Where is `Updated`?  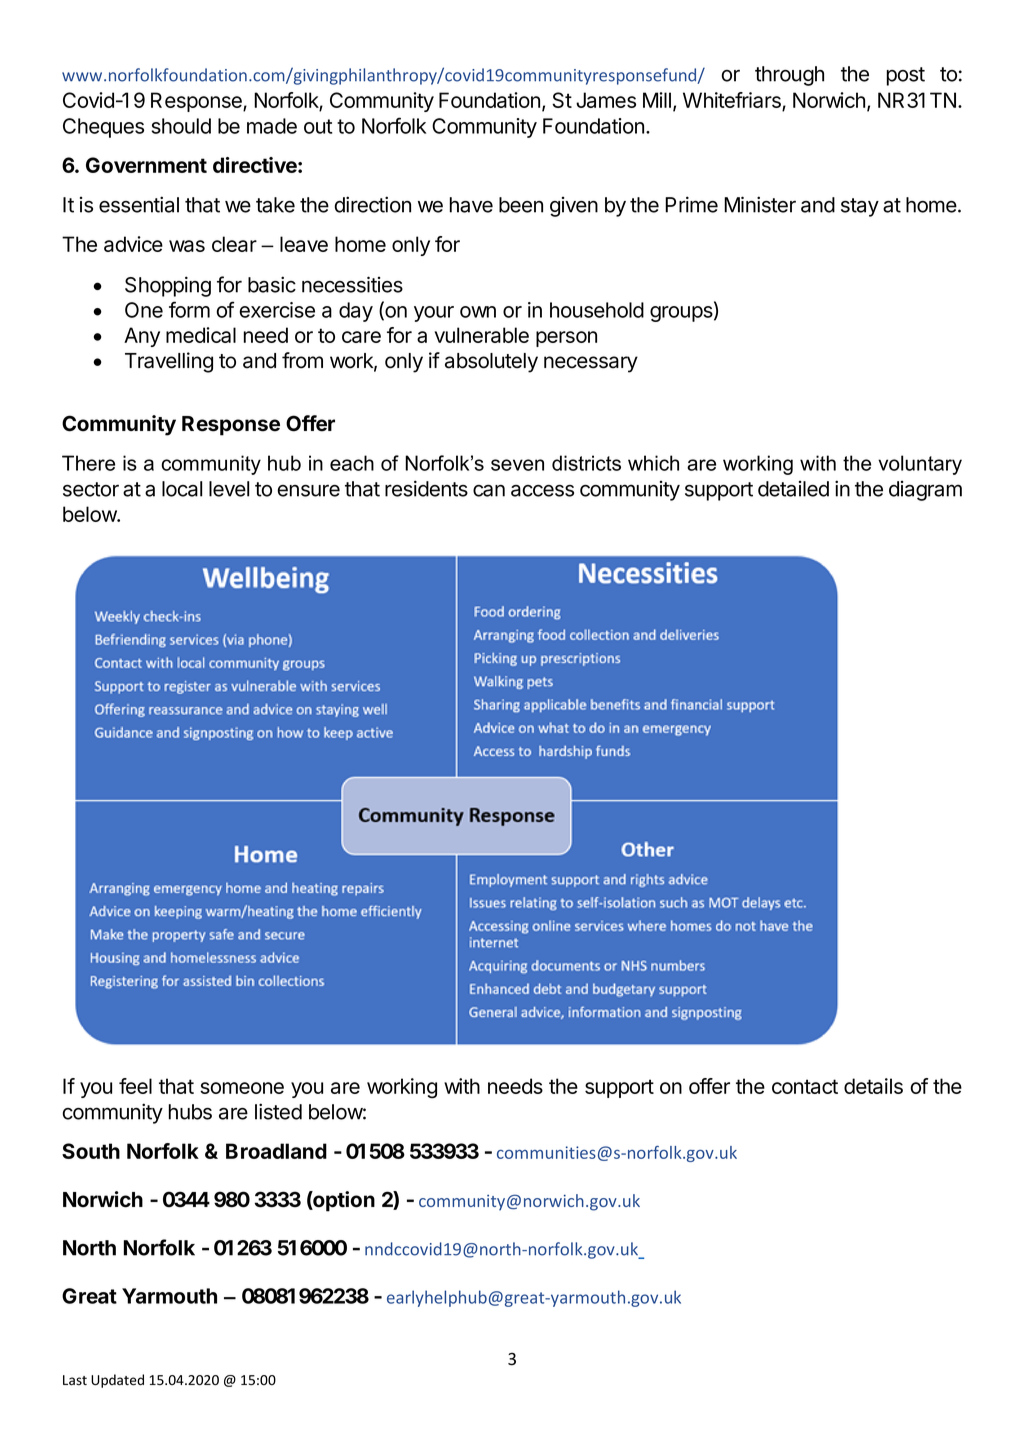 Updated is located at coordinates (117, 1381).
